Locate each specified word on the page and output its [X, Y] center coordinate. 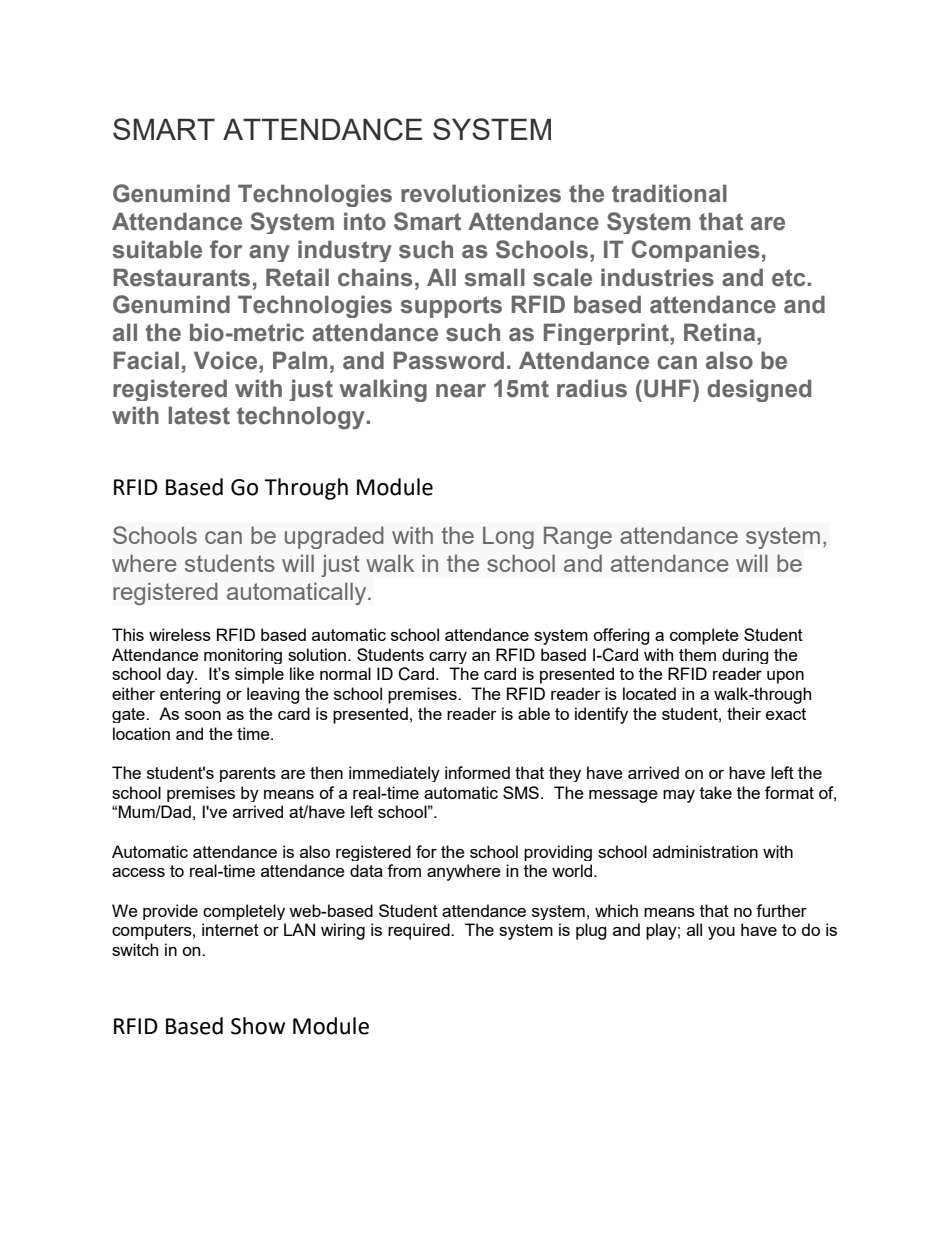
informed [477, 772]
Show [258, 1026]
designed [759, 390]
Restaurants [182, 277]
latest [199, 415]
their [744, 713]
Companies [695, 251]
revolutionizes [481, 193]
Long [508, 537]
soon [203, 715]
